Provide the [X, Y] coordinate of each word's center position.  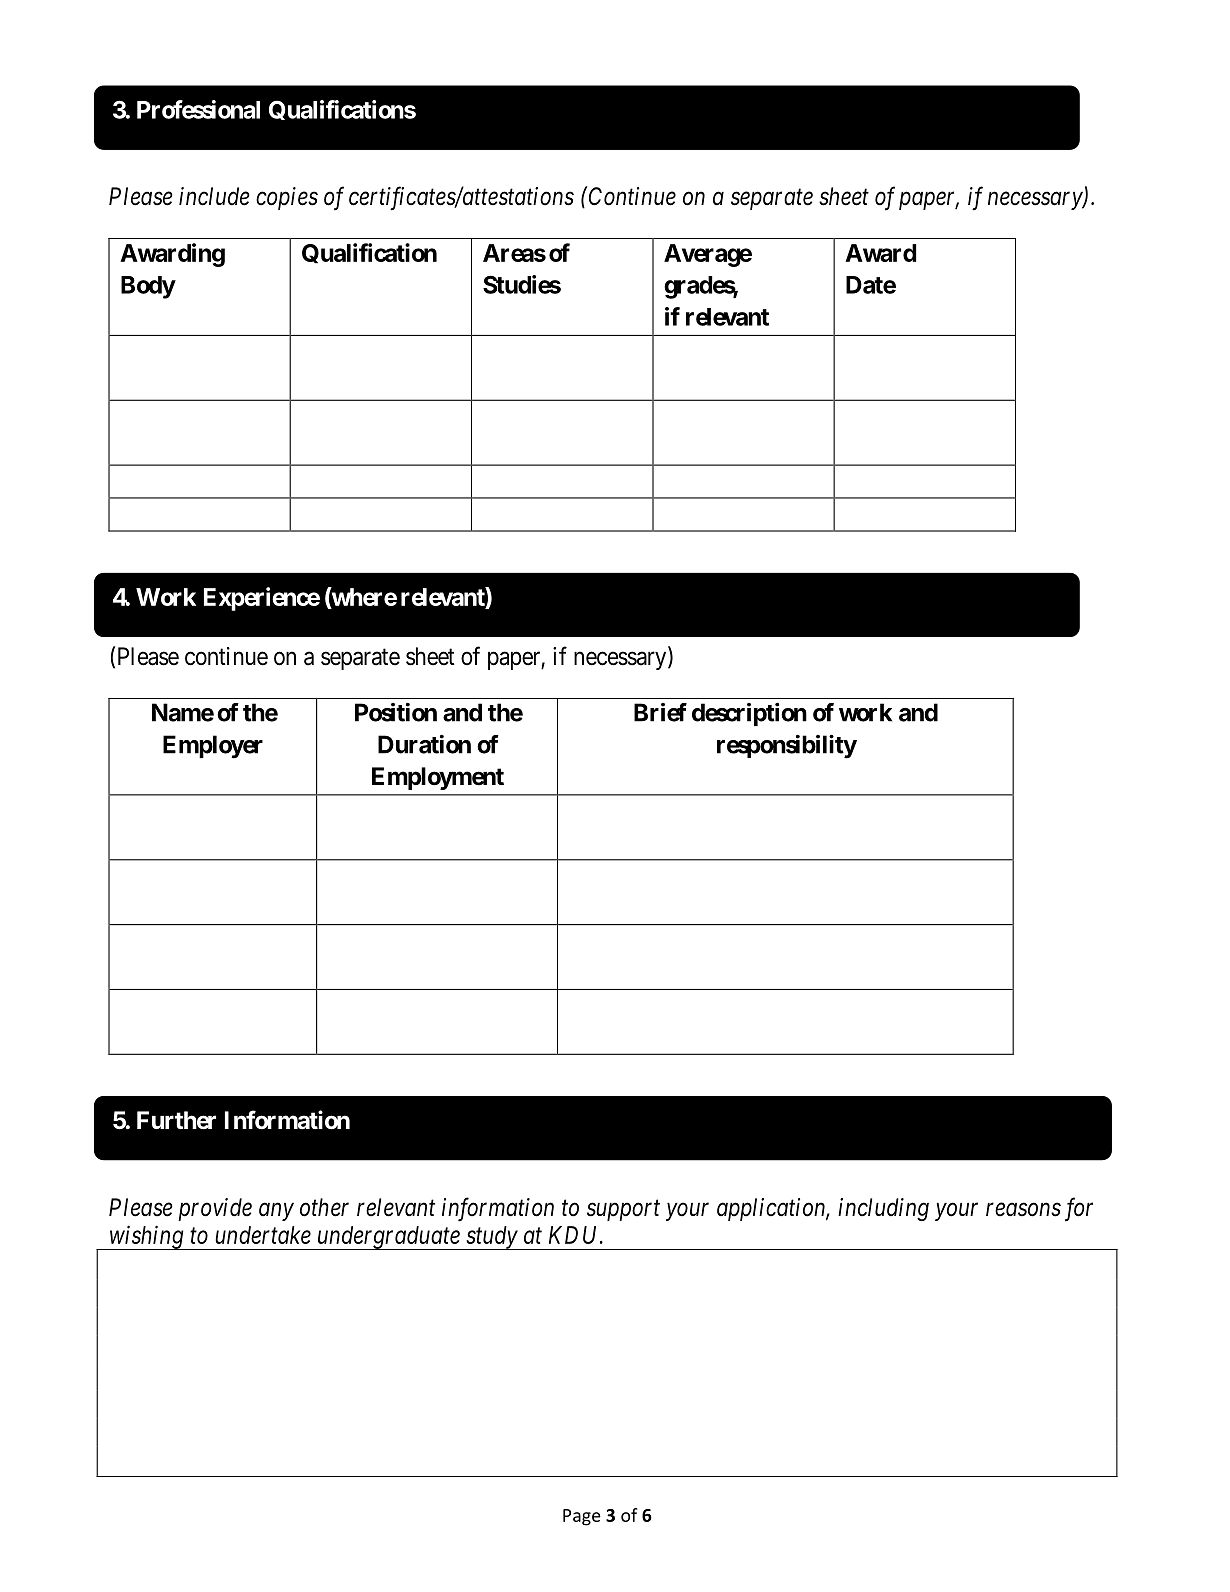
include [214, 196]
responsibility [787, 746]
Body [148, 287]
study [491, 1238]
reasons [1023, 1210]
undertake [263, 1235]
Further [176, 1120]
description [749, 714]
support [623, 1210]
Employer [213, 747]
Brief [660, 712]
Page [582, 1517]
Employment [438, 778]
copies [287, 198]
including [883, 1209]
